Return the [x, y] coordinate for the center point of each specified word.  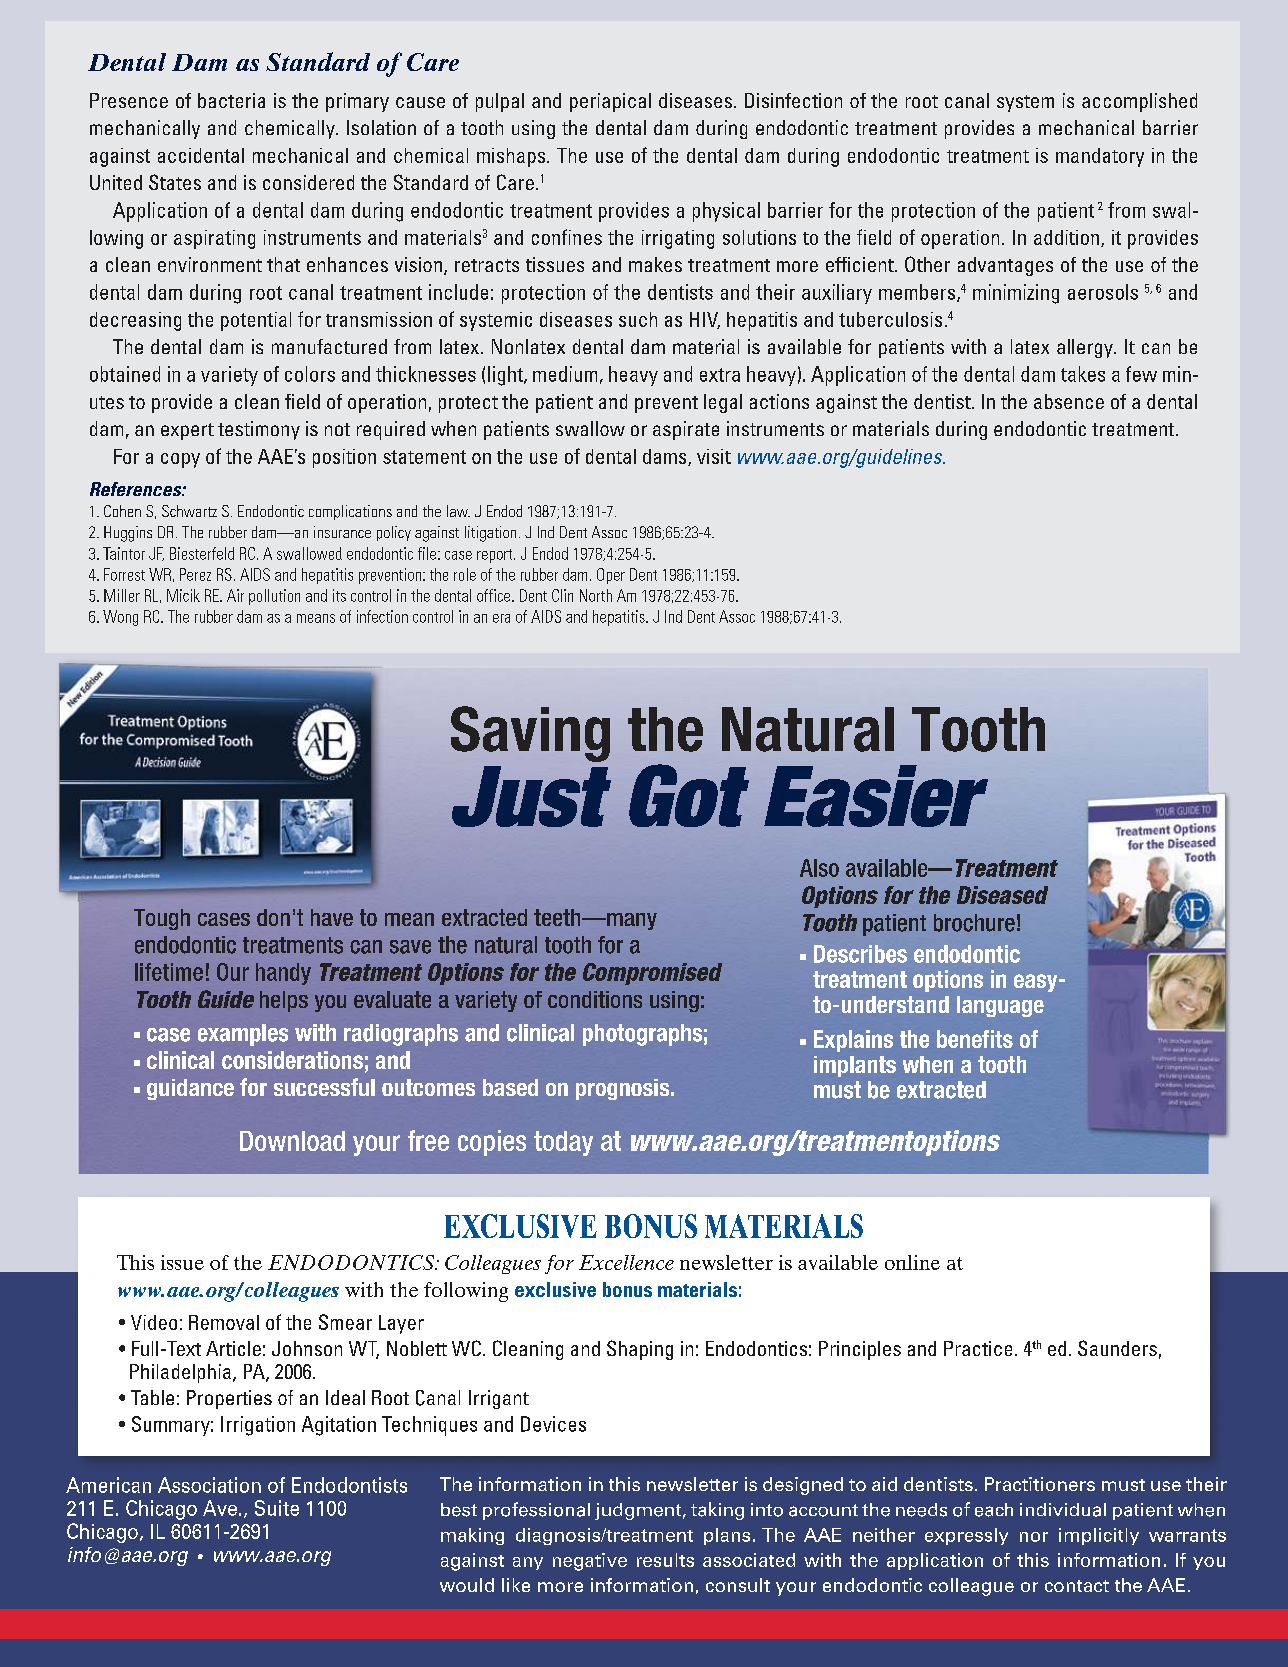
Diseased [1002, 895]
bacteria [231, 100]
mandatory [1100, 157]
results [665, 1560]
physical [726, 212]
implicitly [1099, 1536]
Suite [277, 1508]
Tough [162, 919]
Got [689, 795]
